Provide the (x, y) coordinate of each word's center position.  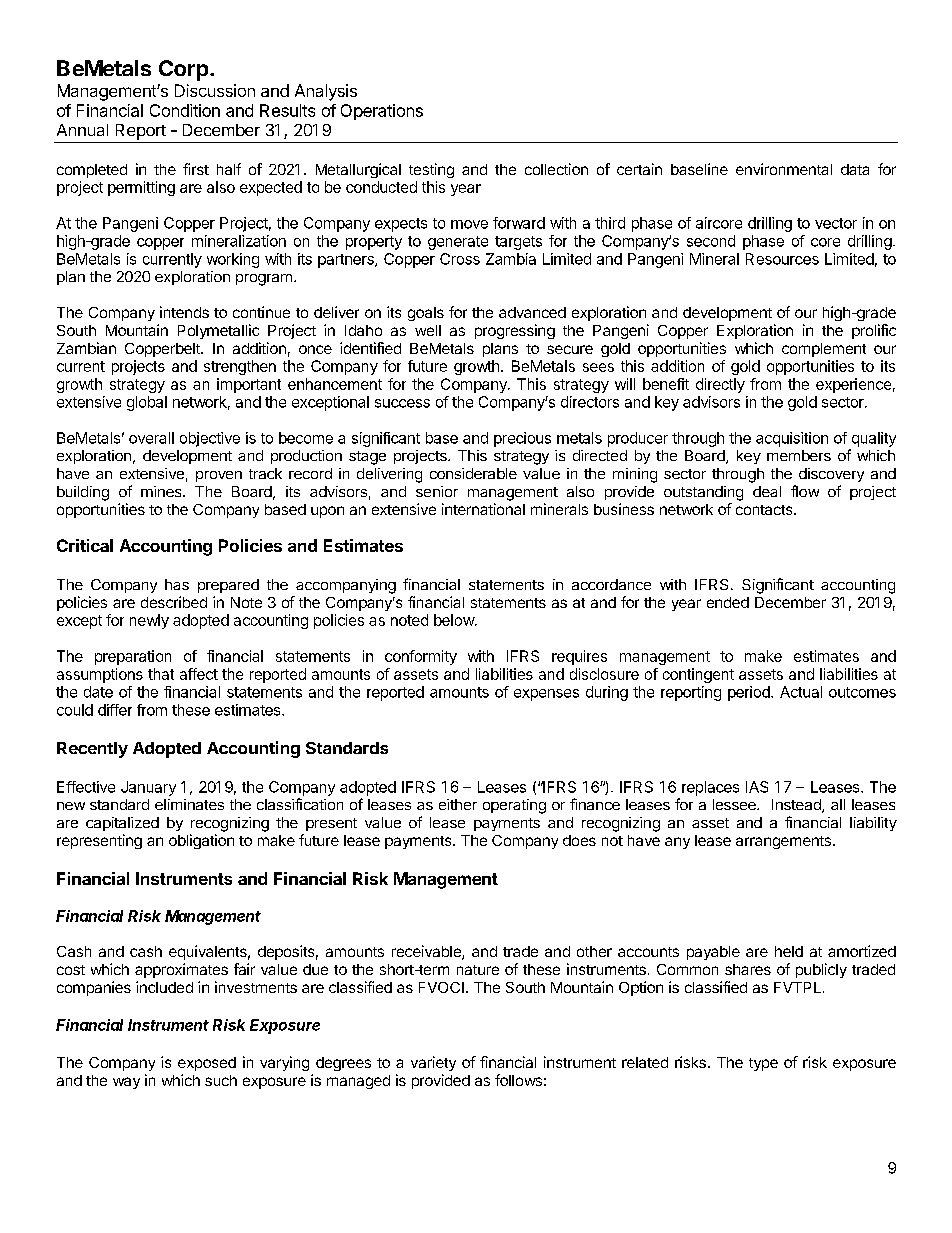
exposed (207, 1064)
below (455, 620)
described (174, 602)
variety (433, 1063)
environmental (784, 169)
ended (728, 602)
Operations (382, 112)
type (763, 1064)
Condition (185, 110)
